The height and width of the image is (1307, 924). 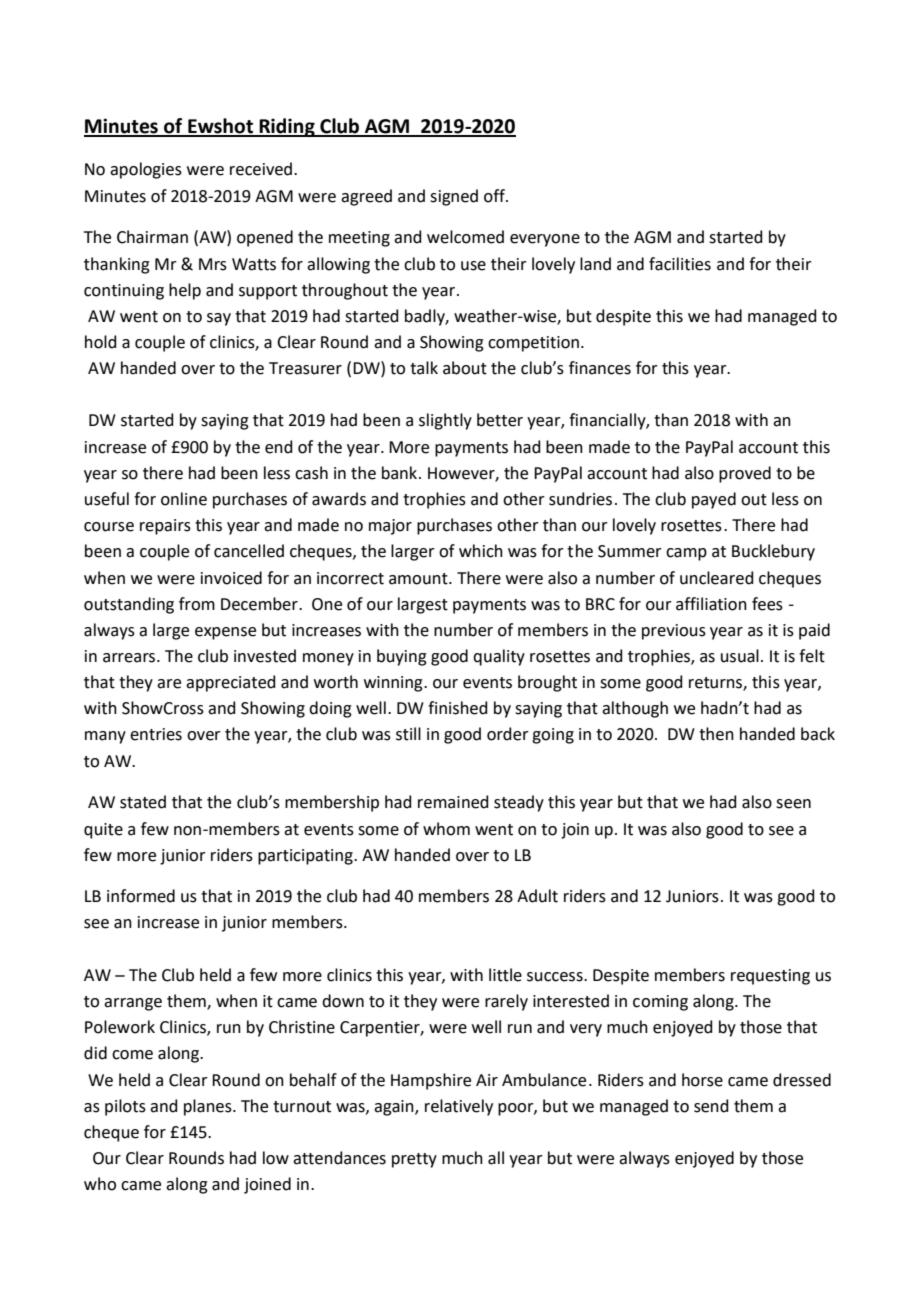 What do you see at coordinates (209, 1107) in the image?
I see `planes` at bounding box center [209, 1107].
